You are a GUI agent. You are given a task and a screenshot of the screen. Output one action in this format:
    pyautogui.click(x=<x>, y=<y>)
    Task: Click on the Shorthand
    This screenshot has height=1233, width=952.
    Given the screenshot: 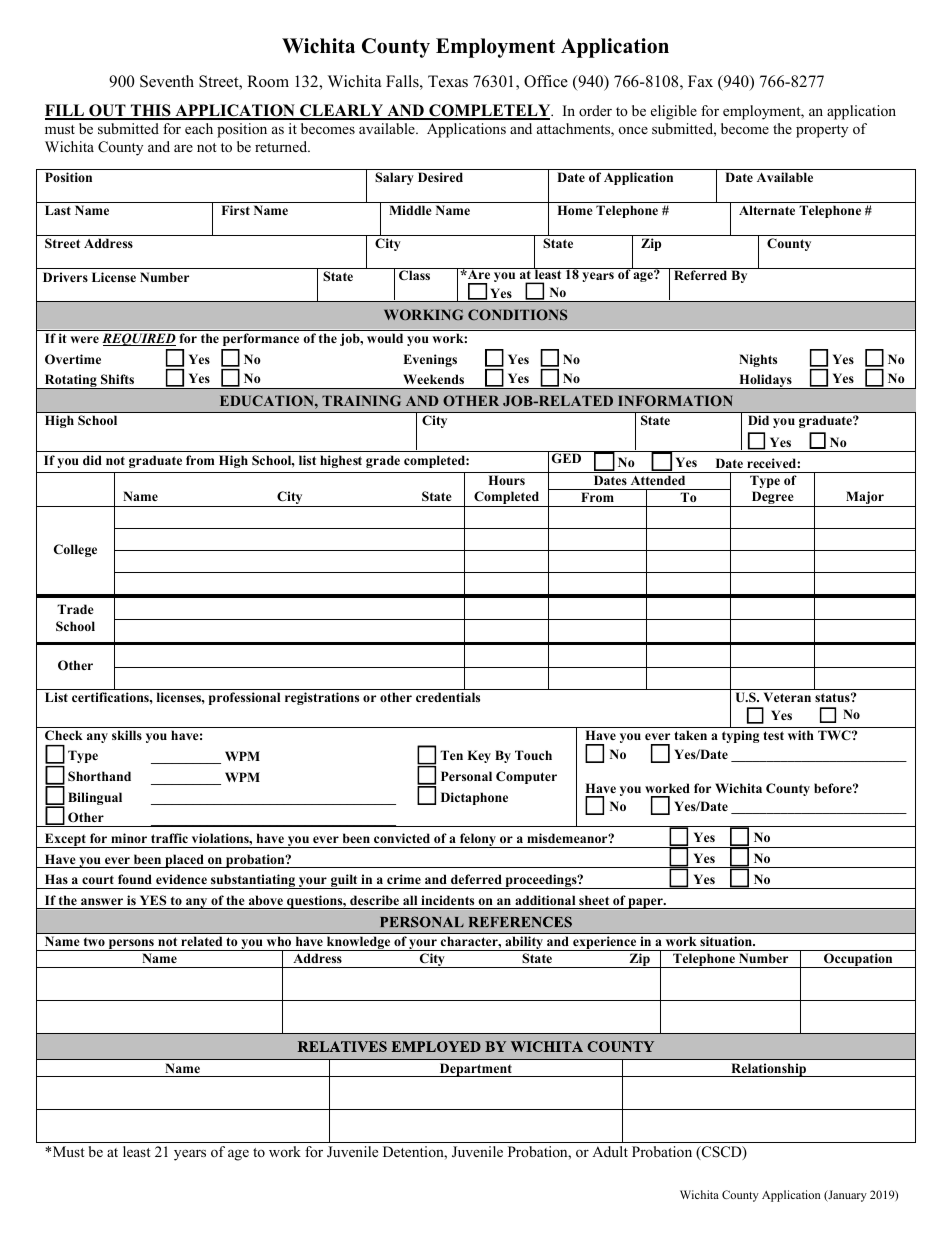 What is the action you would take?
    pyautogui.click(x=99, y=776)
